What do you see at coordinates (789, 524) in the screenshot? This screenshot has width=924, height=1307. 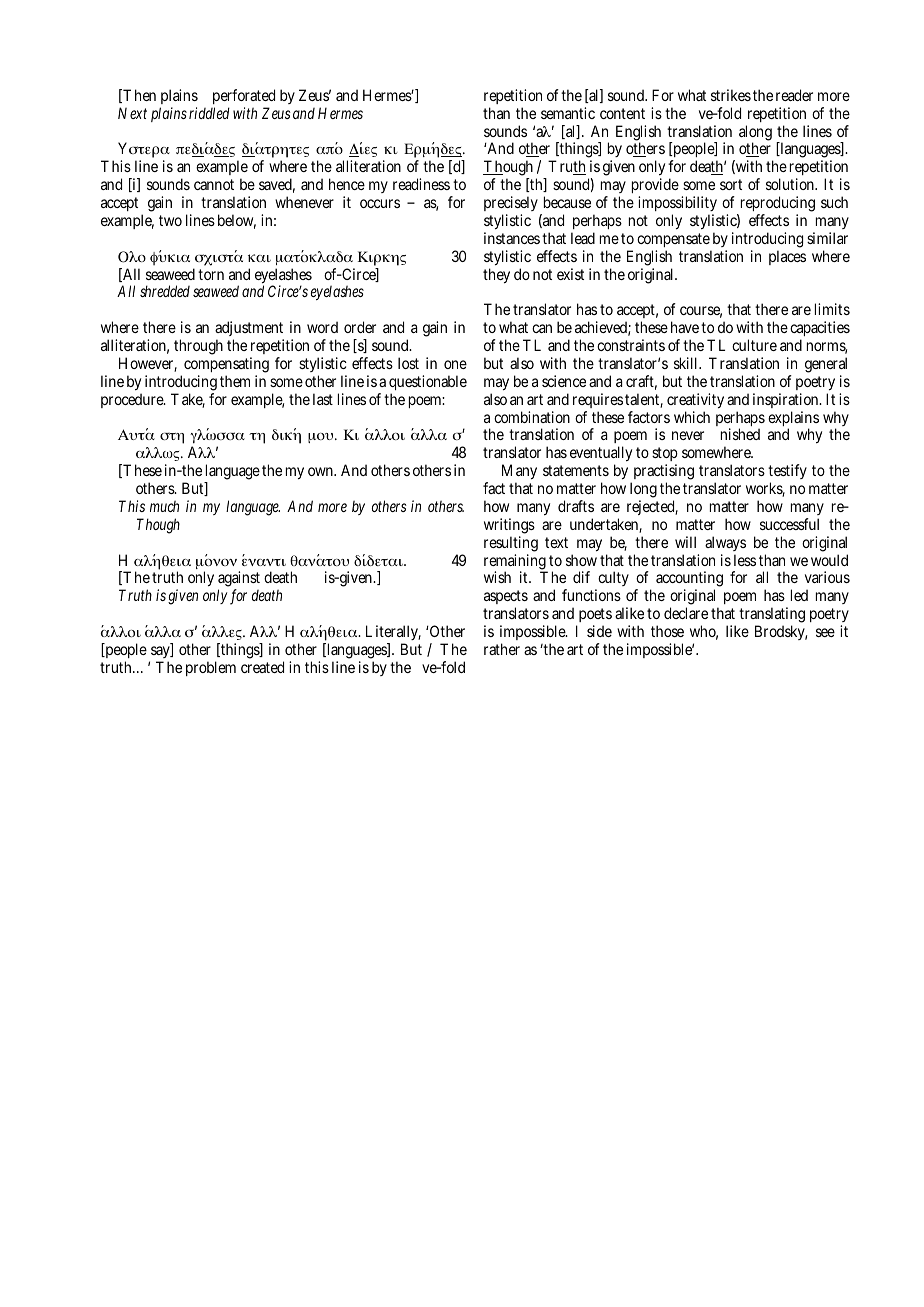 I see `successful` at bounding box center [789, 524].
